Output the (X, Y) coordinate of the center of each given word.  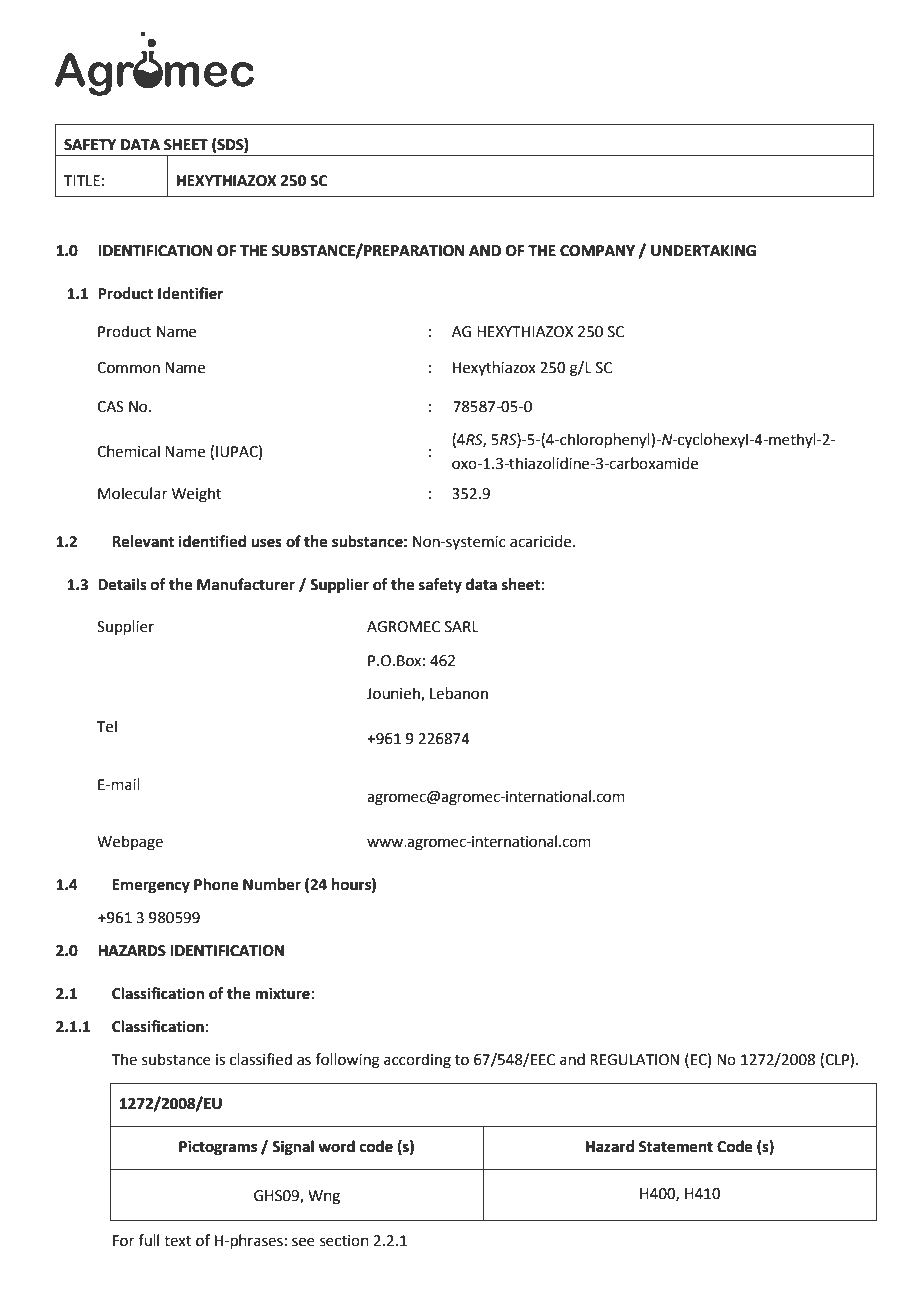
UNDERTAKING (703, 251)
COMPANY (597, 251)
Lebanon (459, 693)
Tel (107, 726)
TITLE (82, 180)
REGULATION (634, 1060)
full (148, 1240)
